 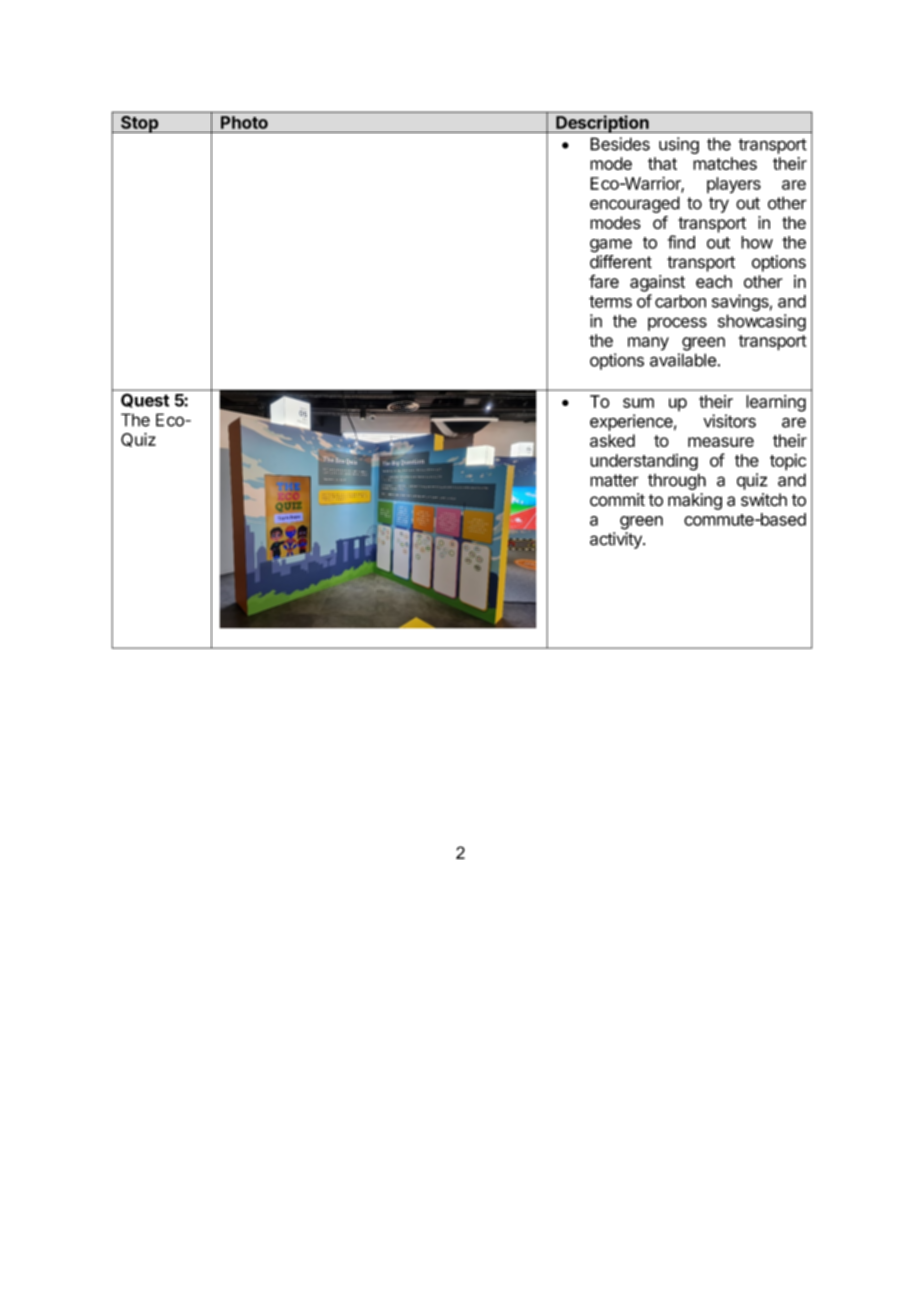 What do you see at coordinates (617, 500) in the document?
I see `commit` at bounding box center [617, 500].
